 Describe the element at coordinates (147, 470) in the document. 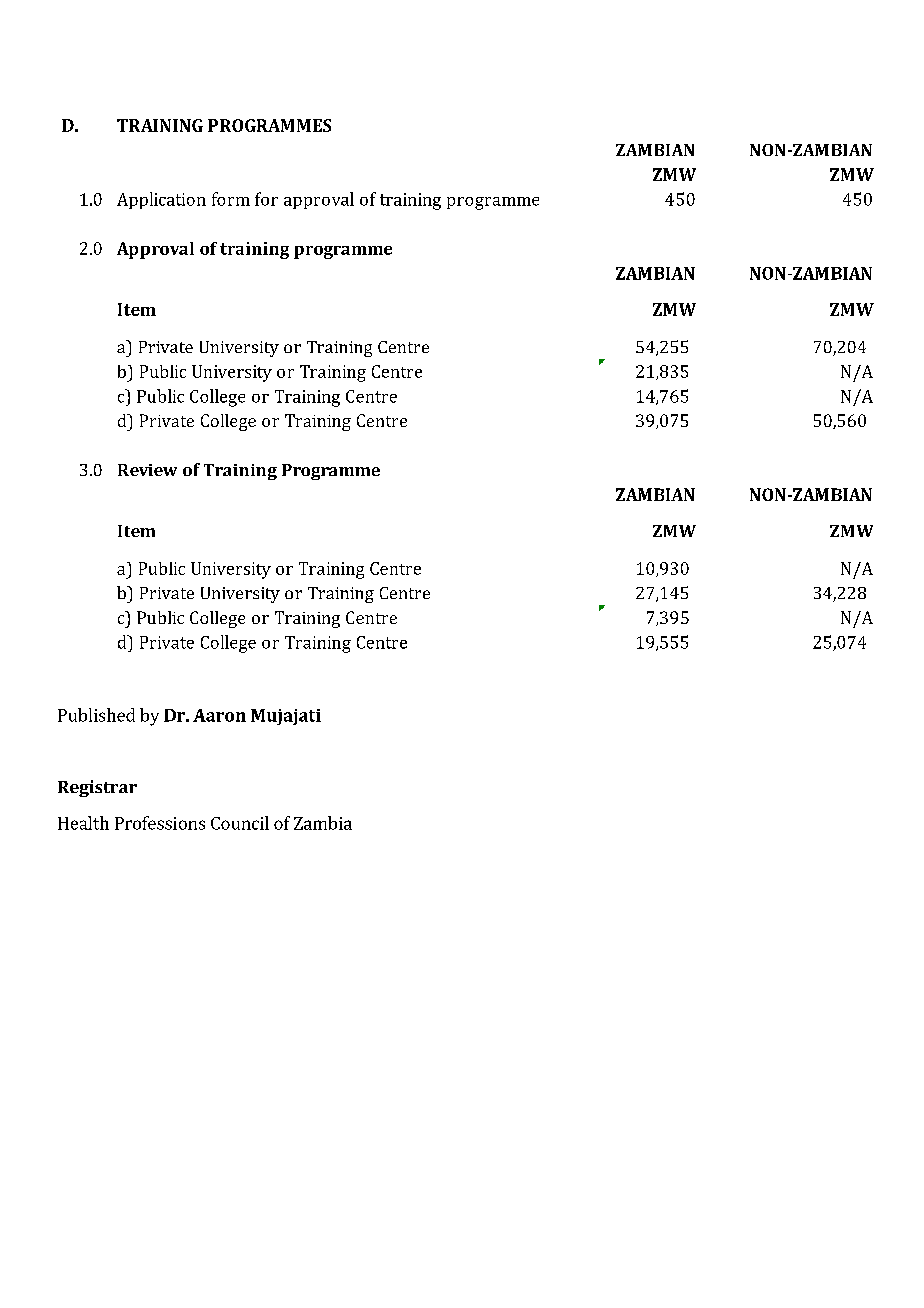

I see `Review` at that location.
